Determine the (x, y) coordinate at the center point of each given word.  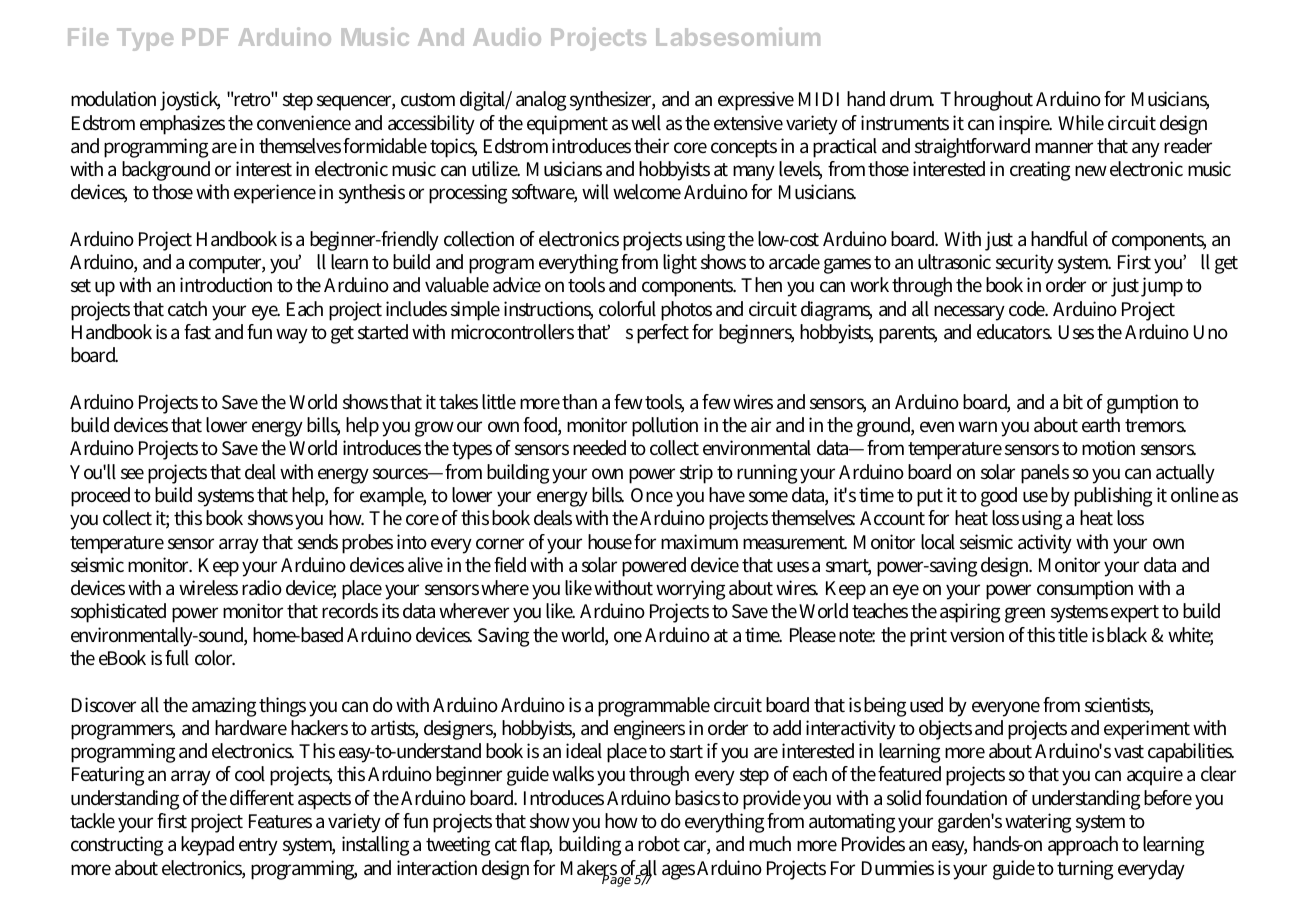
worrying (690, 590)
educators (1014, 332)
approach (1083, 846)
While (1081, 123)
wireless (208, 588)
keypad (207, 846)
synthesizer (612, 101)
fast (197, 332)
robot (659, 844)
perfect (663, 334)
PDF (205, 37)
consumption (1085, 590)
